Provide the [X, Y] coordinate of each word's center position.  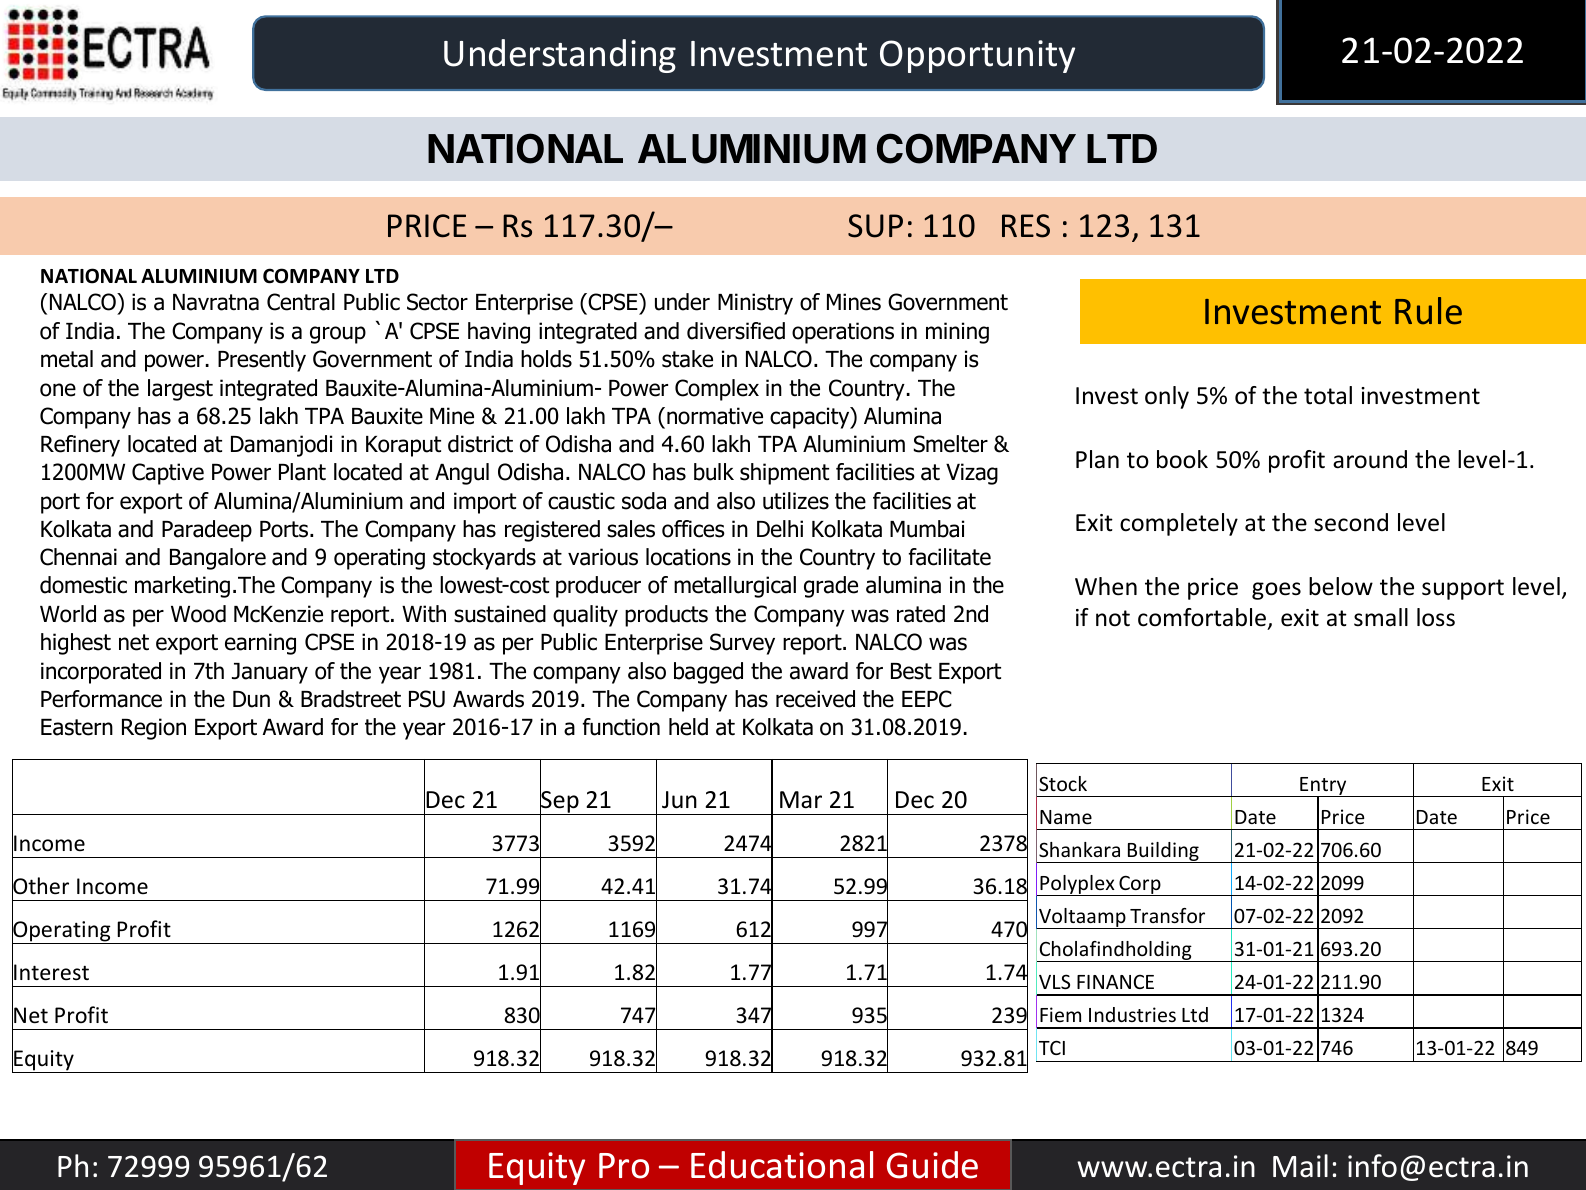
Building [1163, 852]
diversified [736, 331]
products [666, 616]
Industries [1132, 1014]
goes [1276, 591]
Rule [1428, 311]
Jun [679, 800]
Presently [262, 361]
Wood [198, 614]
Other [40, 886]
